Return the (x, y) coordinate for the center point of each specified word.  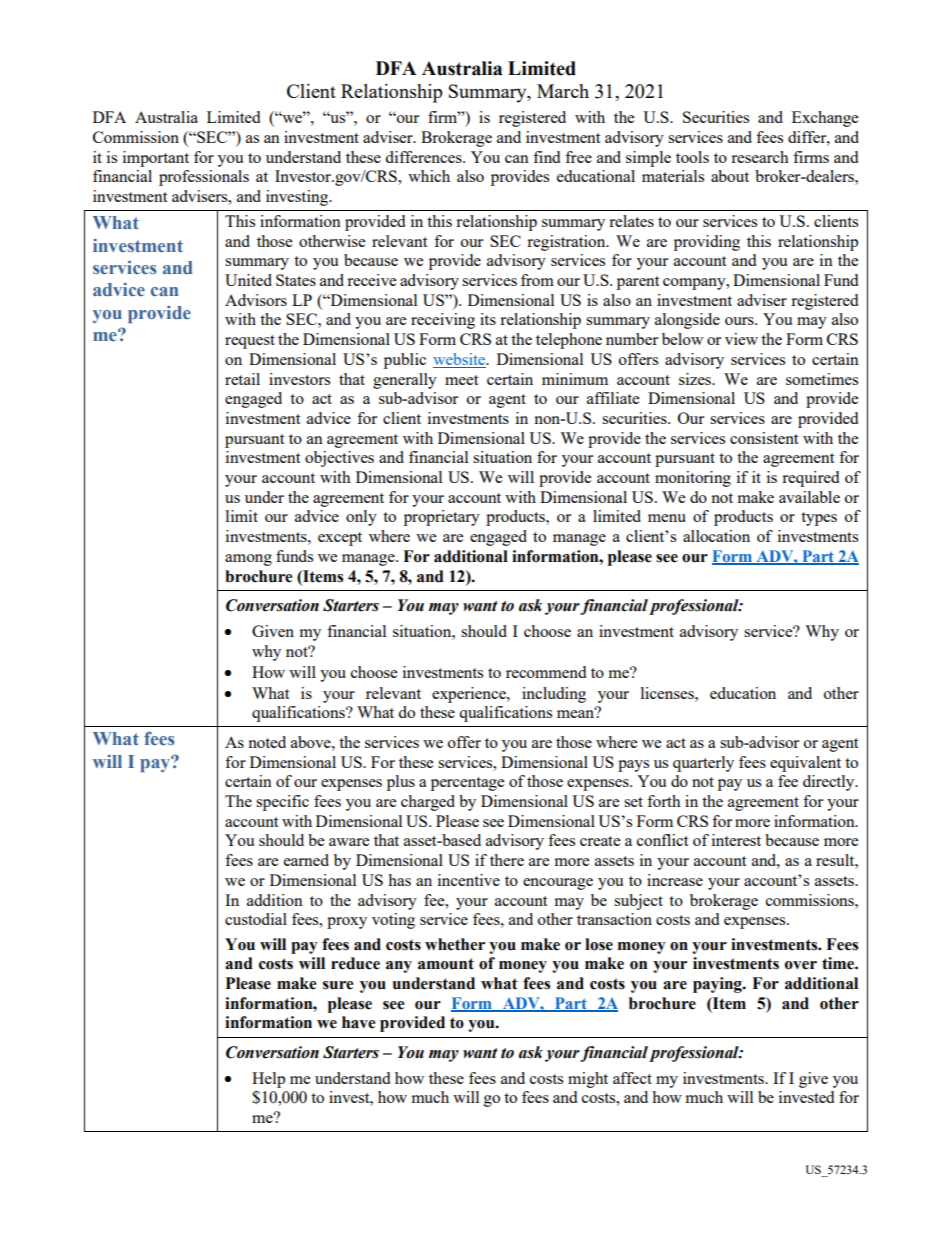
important (156, 159)
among (248, 560)
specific (282, 803)
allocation (716, 536)
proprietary (442, 518)
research (760, 157)
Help (268, 1080)
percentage (467, 784)
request (250, 342)
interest (736, 840)
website (460, 360)
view (741, 339)
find (546, 157)
